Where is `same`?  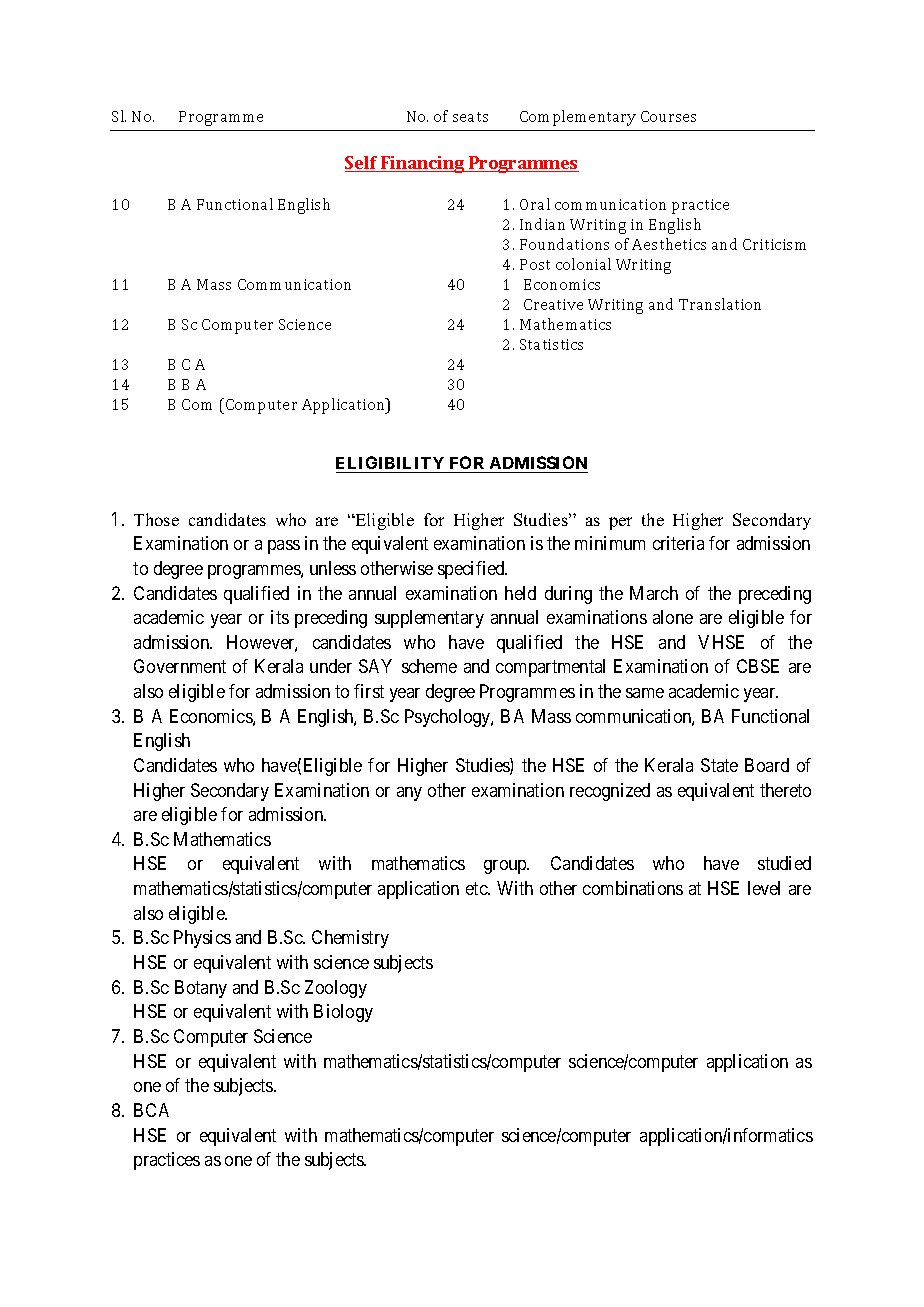
same is located at coordinates (645, 693).
